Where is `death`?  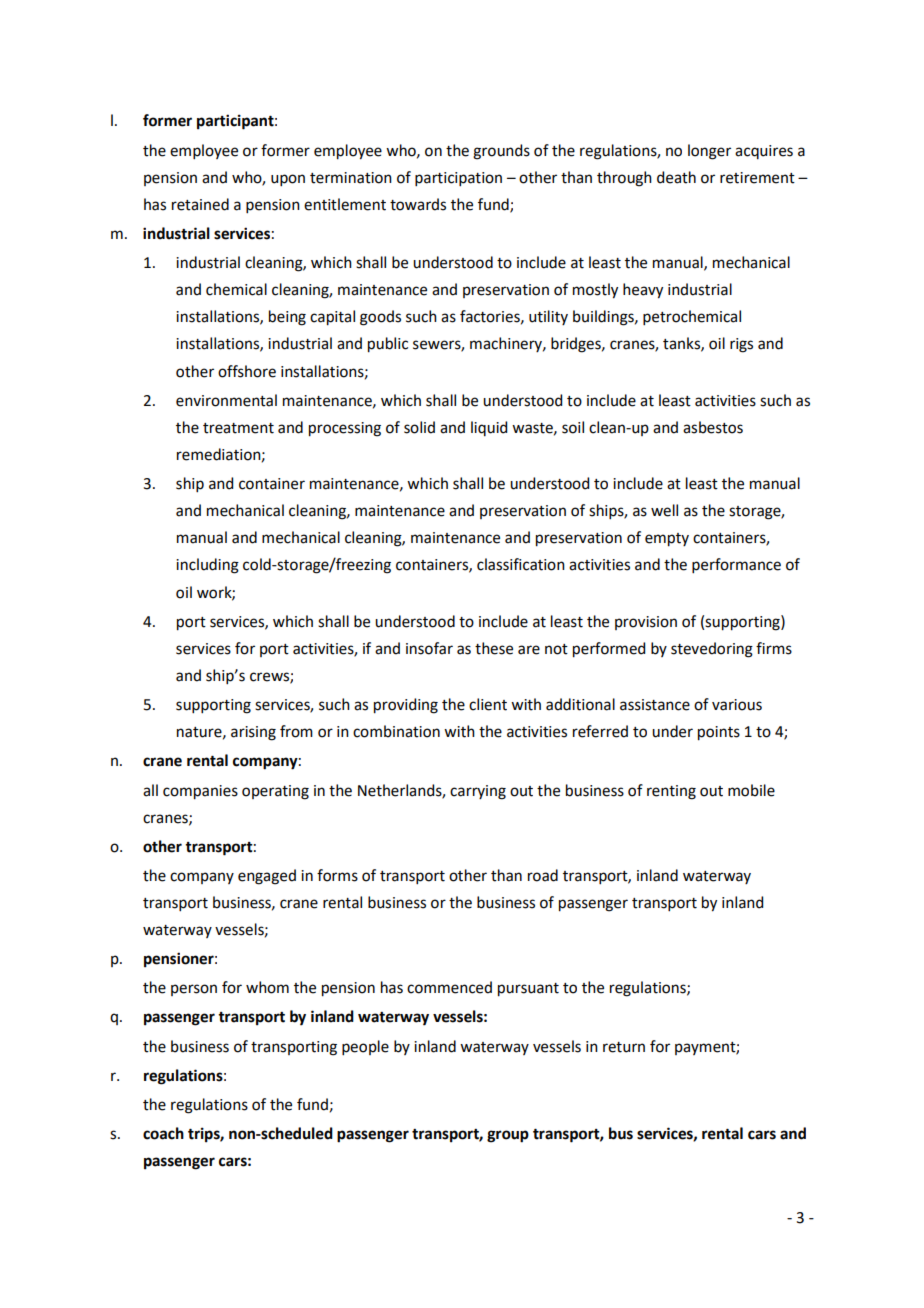 death is located at coordinates (676, 177).
